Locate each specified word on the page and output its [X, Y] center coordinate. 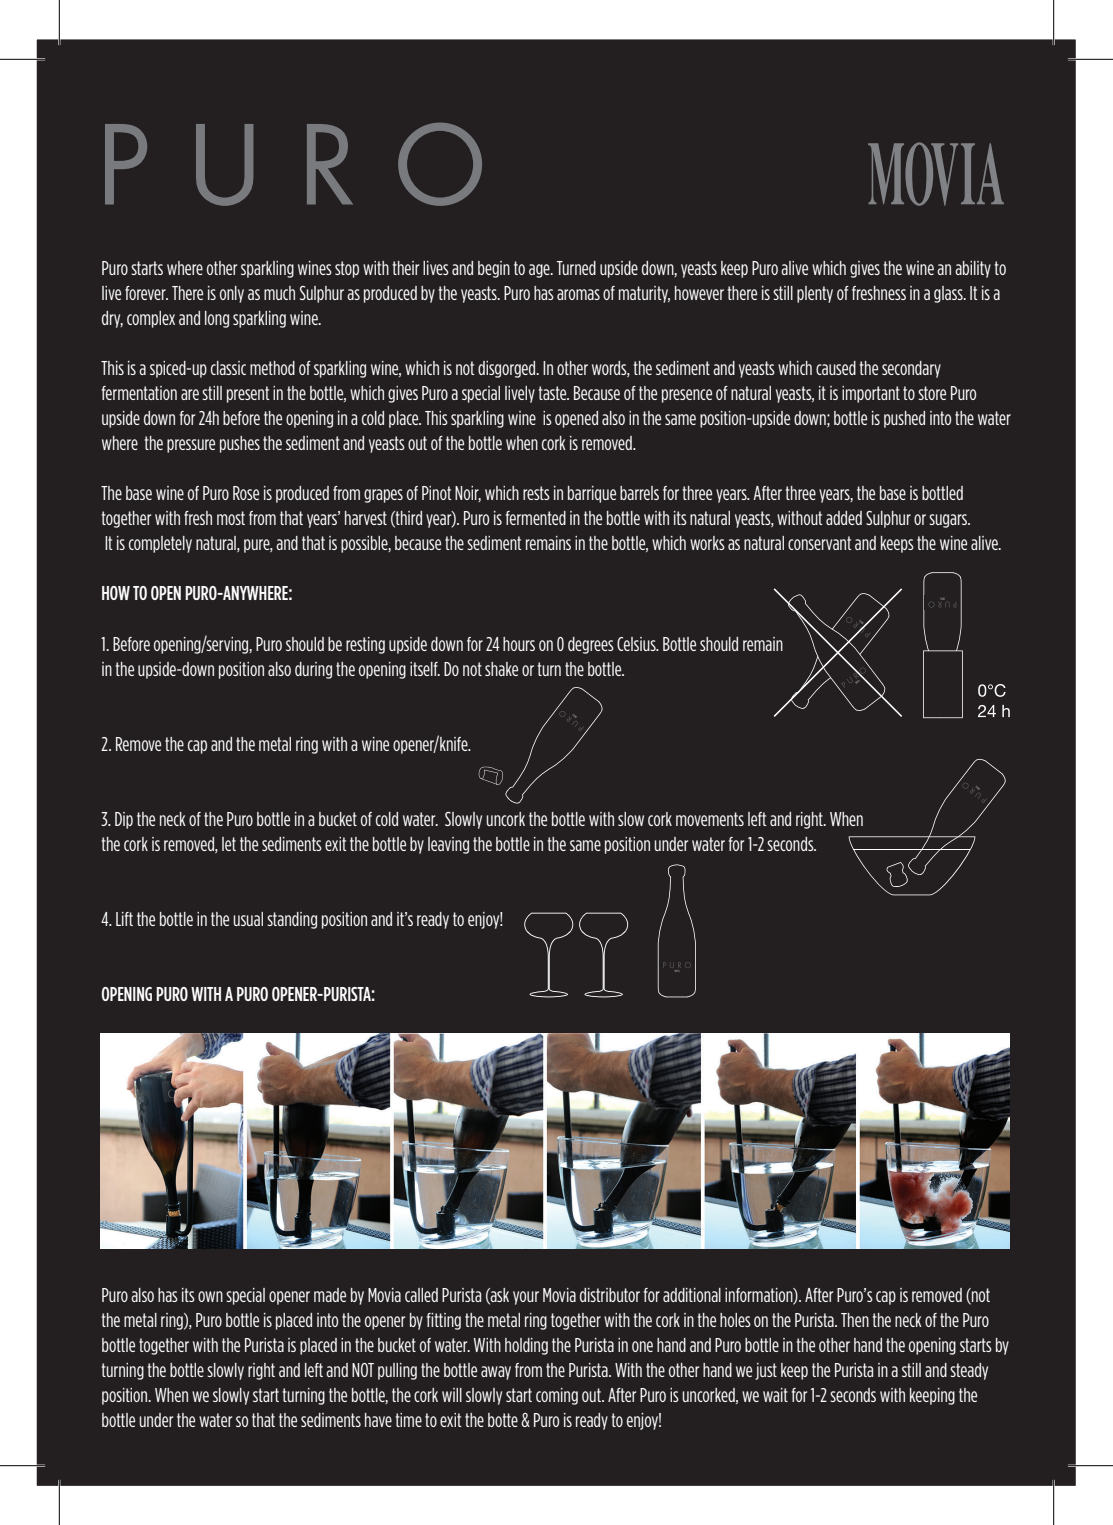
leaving [448, 845]
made [330, 1295]
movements [710, 819]
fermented [536, 518]
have [378, 1420]
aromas [578, 294]
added [844, 518]
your [526, 1298]
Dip [124, 820]
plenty [815, 294]
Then [855, 1320]
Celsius [637, 644]
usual [248, 919]
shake [501, 669]
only [232, 294]
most [231, 518]
